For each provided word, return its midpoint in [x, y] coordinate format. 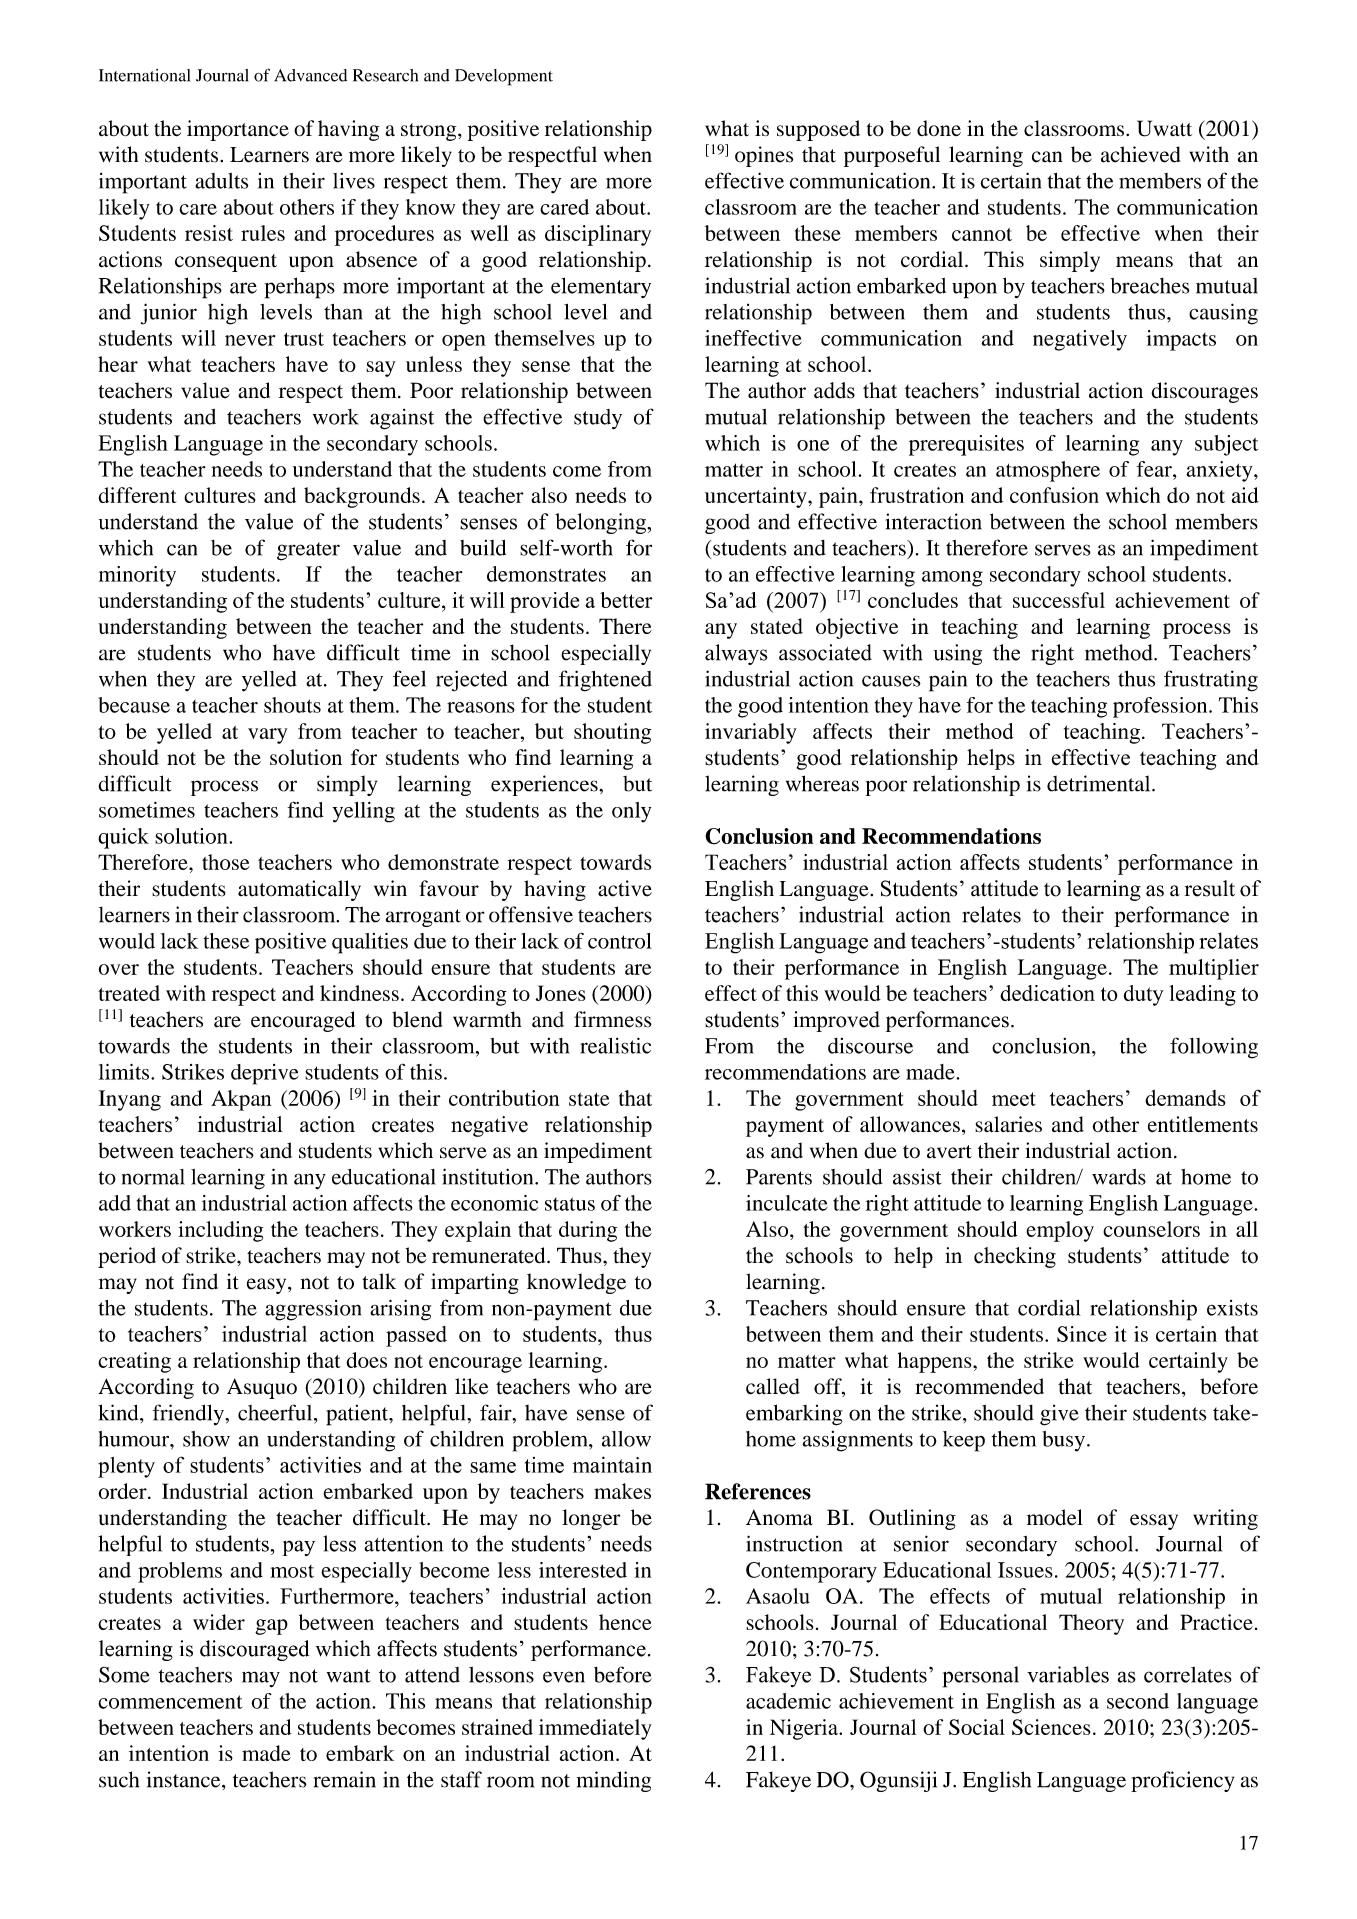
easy [268, 1286]
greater [308, 551]
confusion [1054, 495]
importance [238, 130]
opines [764, 156]
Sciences [1051, 1727]
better [626, 600]
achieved [1140, 154]
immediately [595, 1729]
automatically [299, 890]
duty [1144, 995]
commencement [170, 1702]
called [773, 1386]
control [620, 941]
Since [1082, 1334]
